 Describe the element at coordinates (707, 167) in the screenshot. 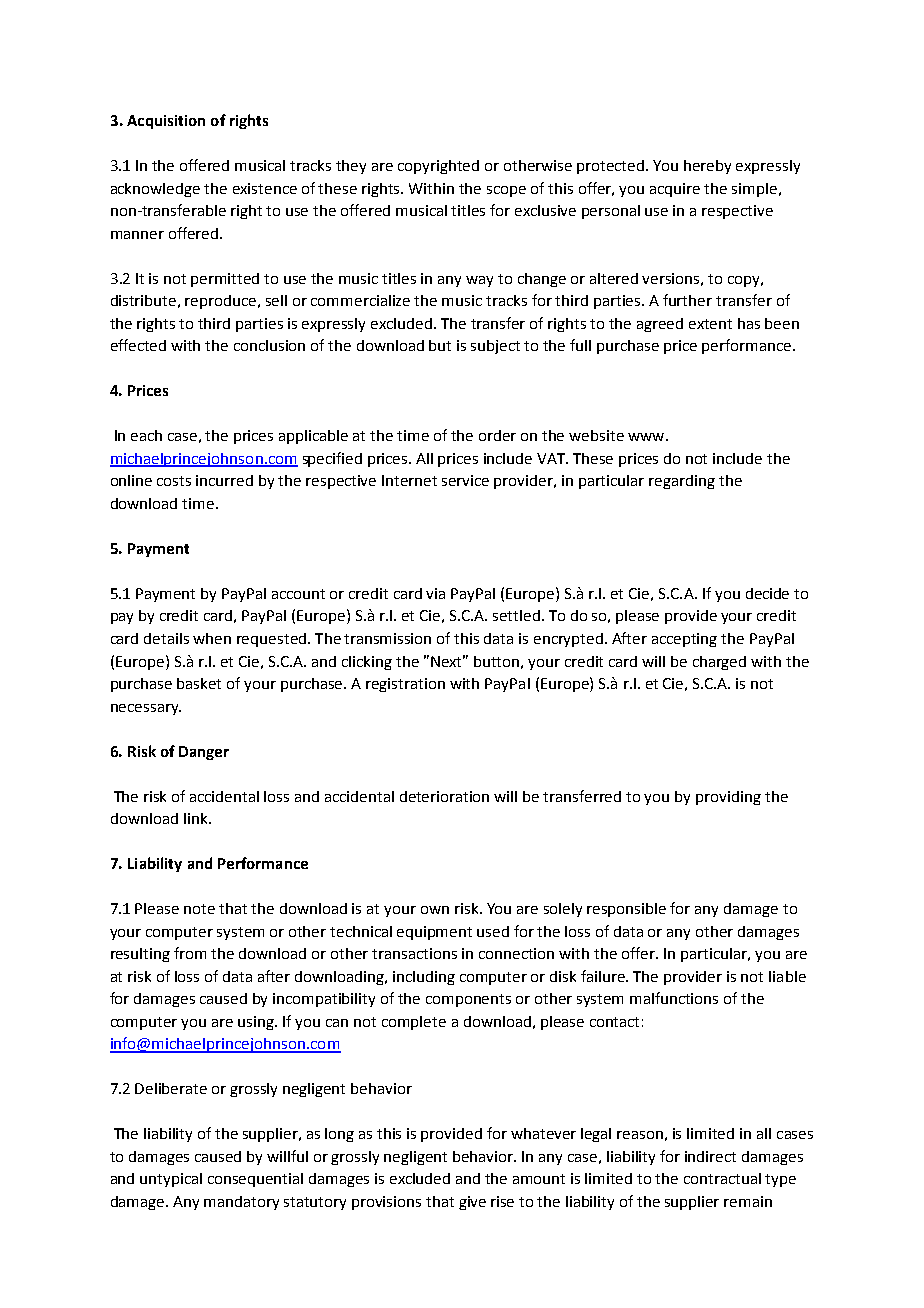

I see `hereby` at that location.
